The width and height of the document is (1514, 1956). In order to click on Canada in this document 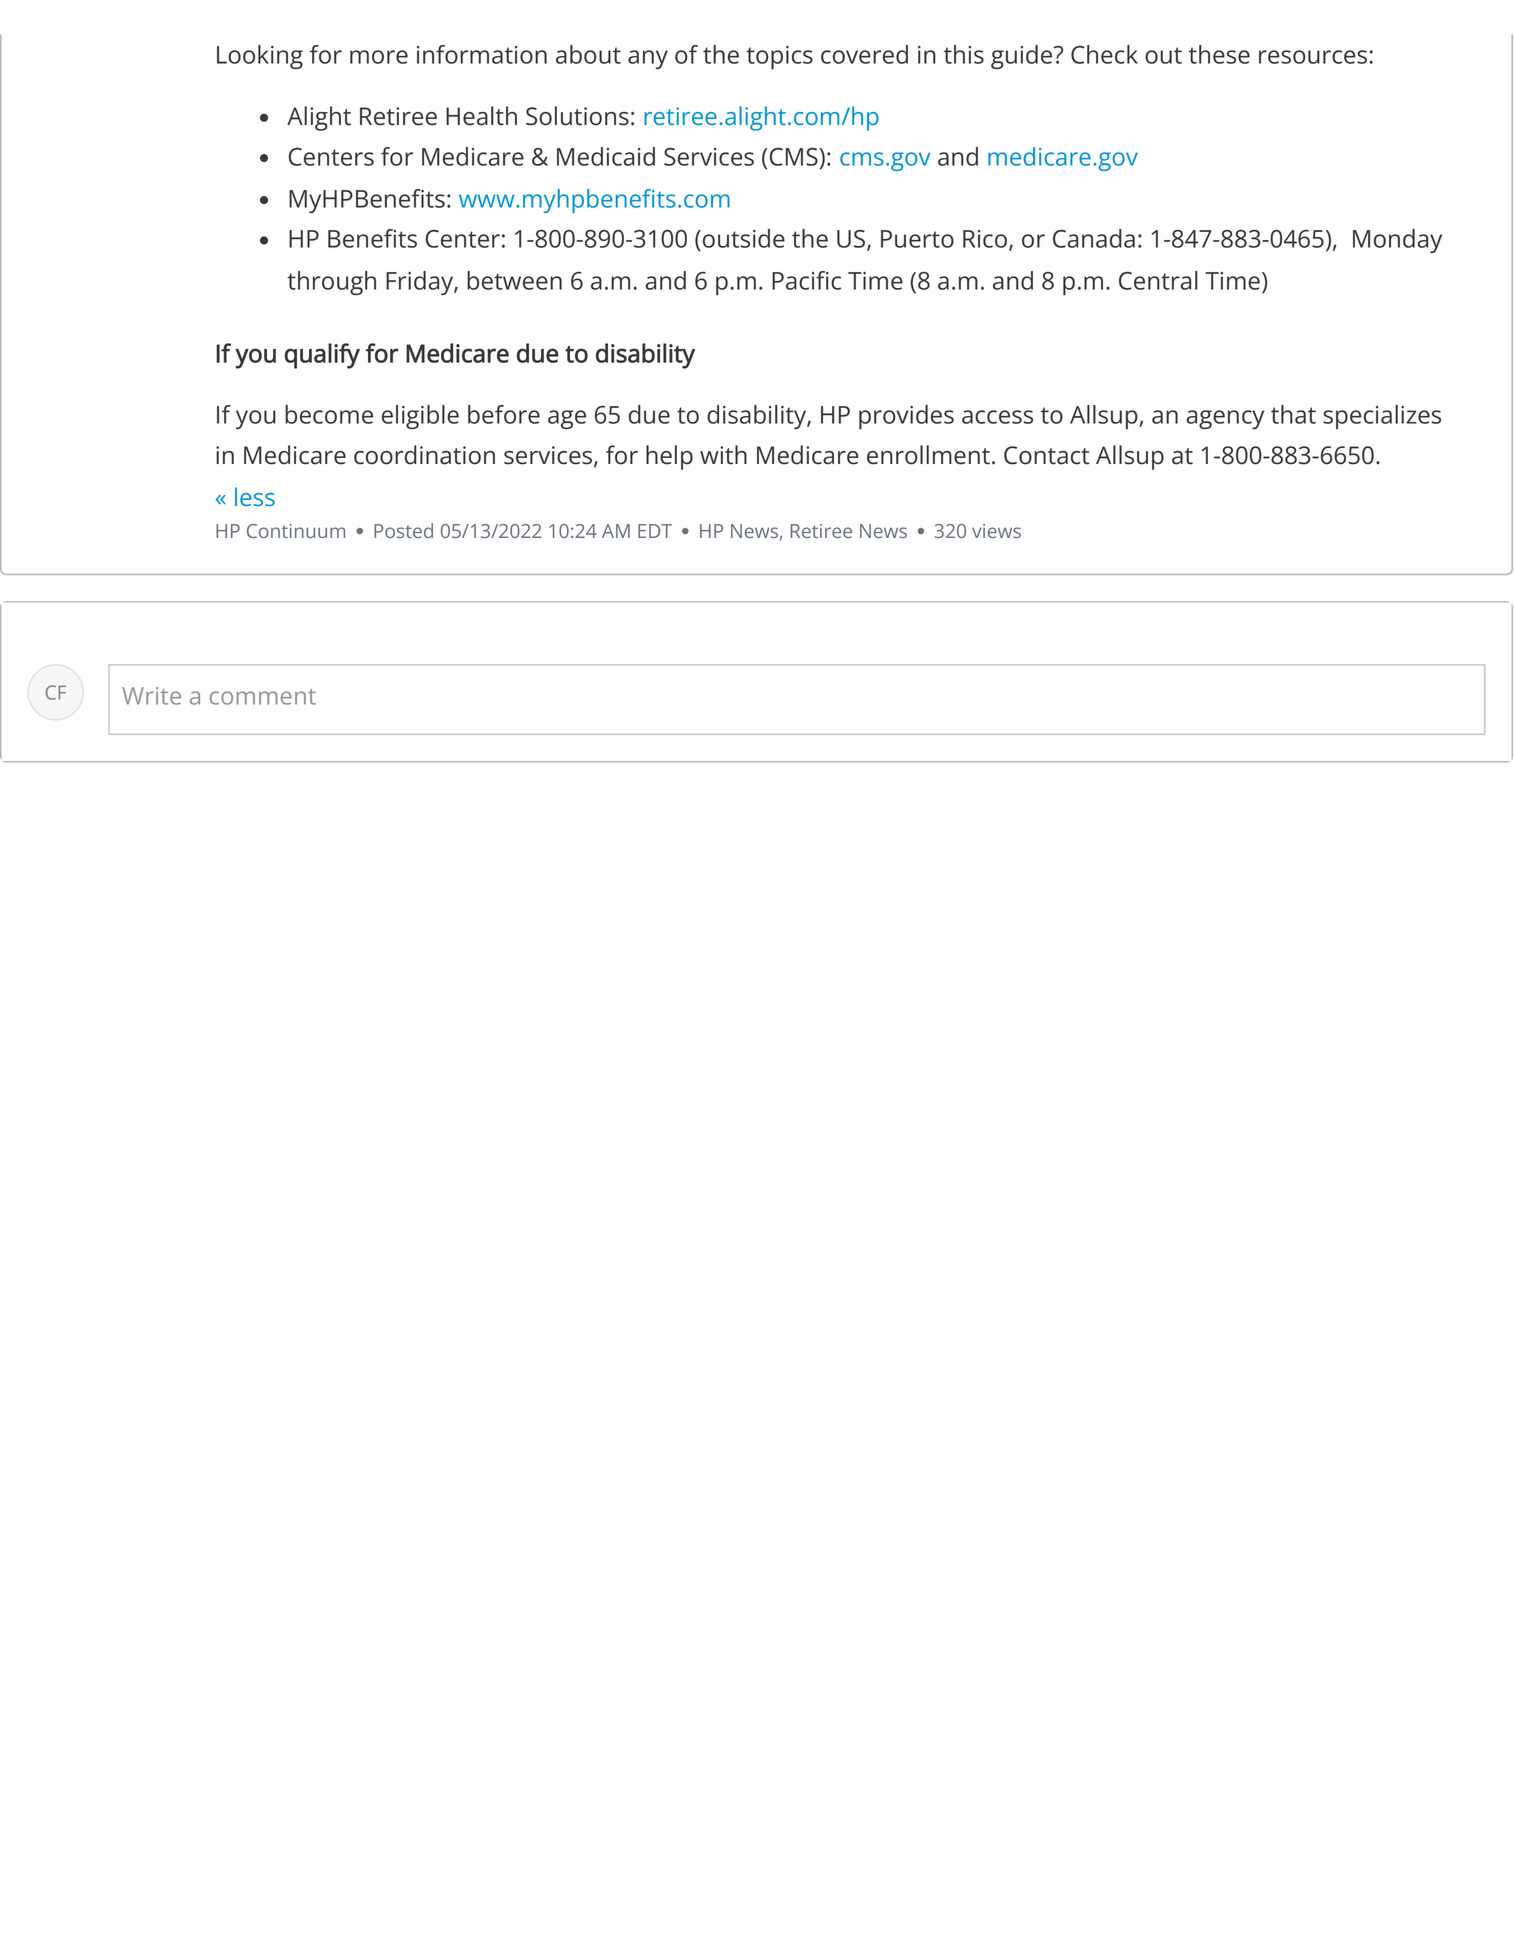, I will do `click(1094, 238)`.
